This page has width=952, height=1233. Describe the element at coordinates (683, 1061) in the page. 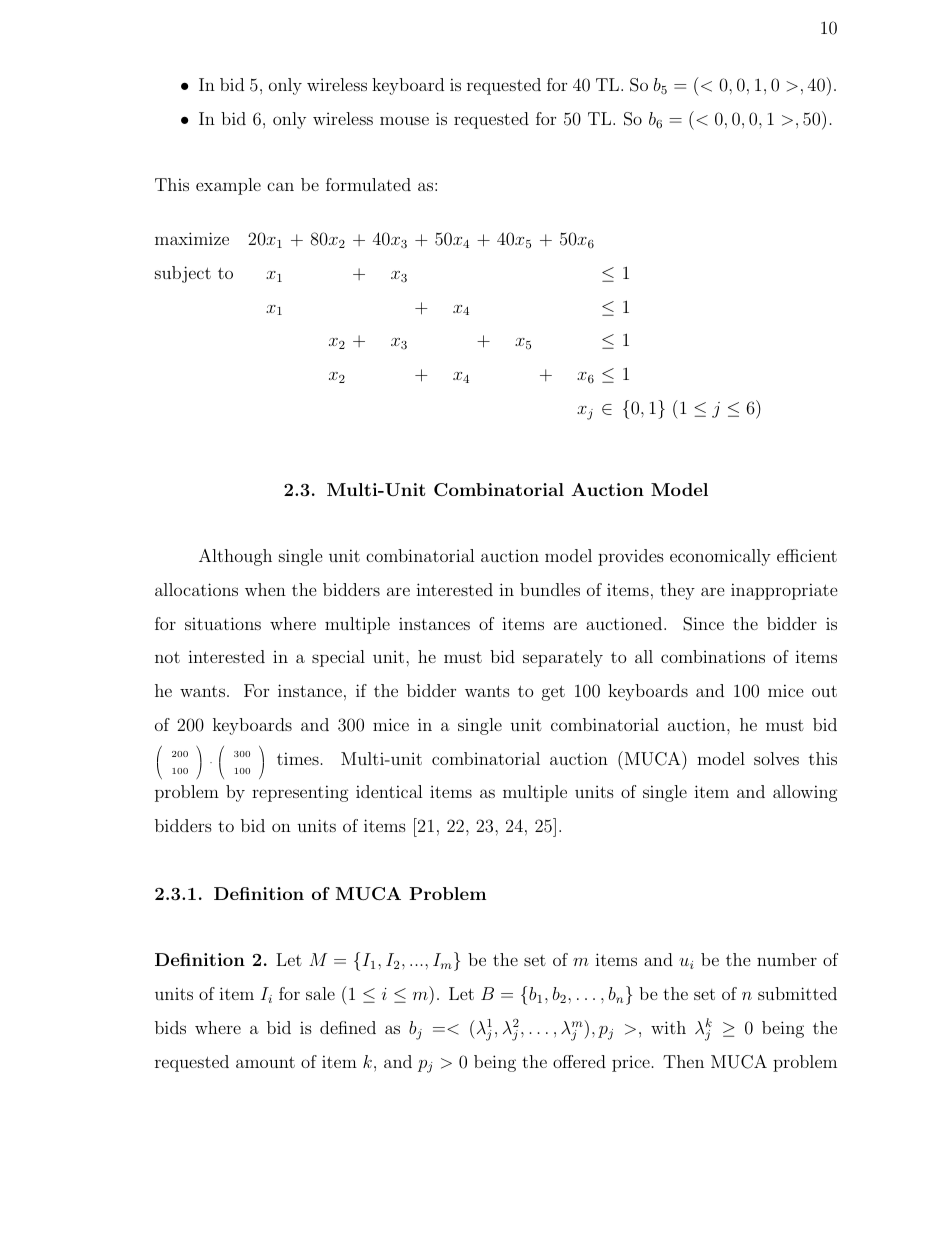

I see `Then` at that location.
